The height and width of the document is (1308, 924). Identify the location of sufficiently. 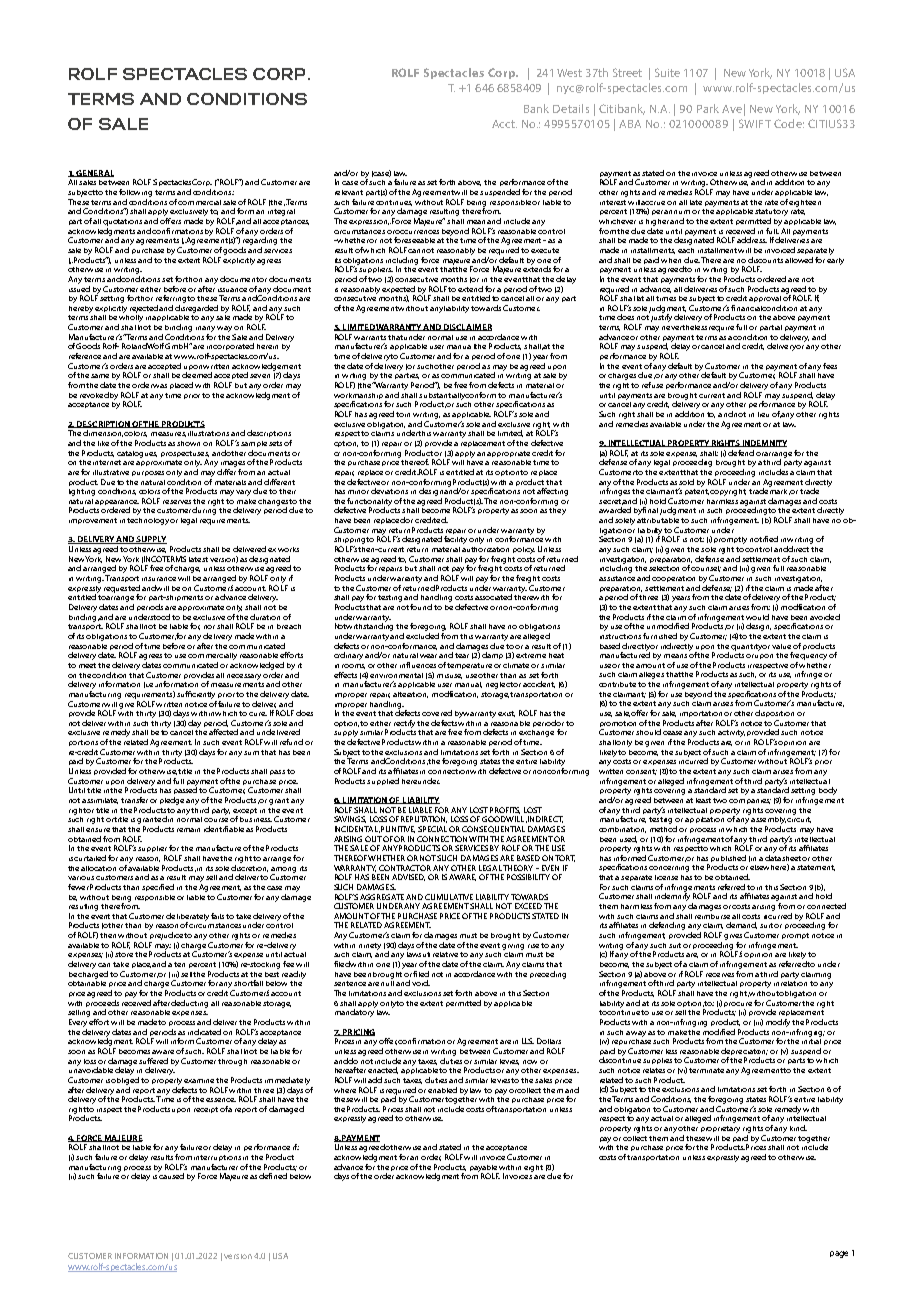
(196, 695).
